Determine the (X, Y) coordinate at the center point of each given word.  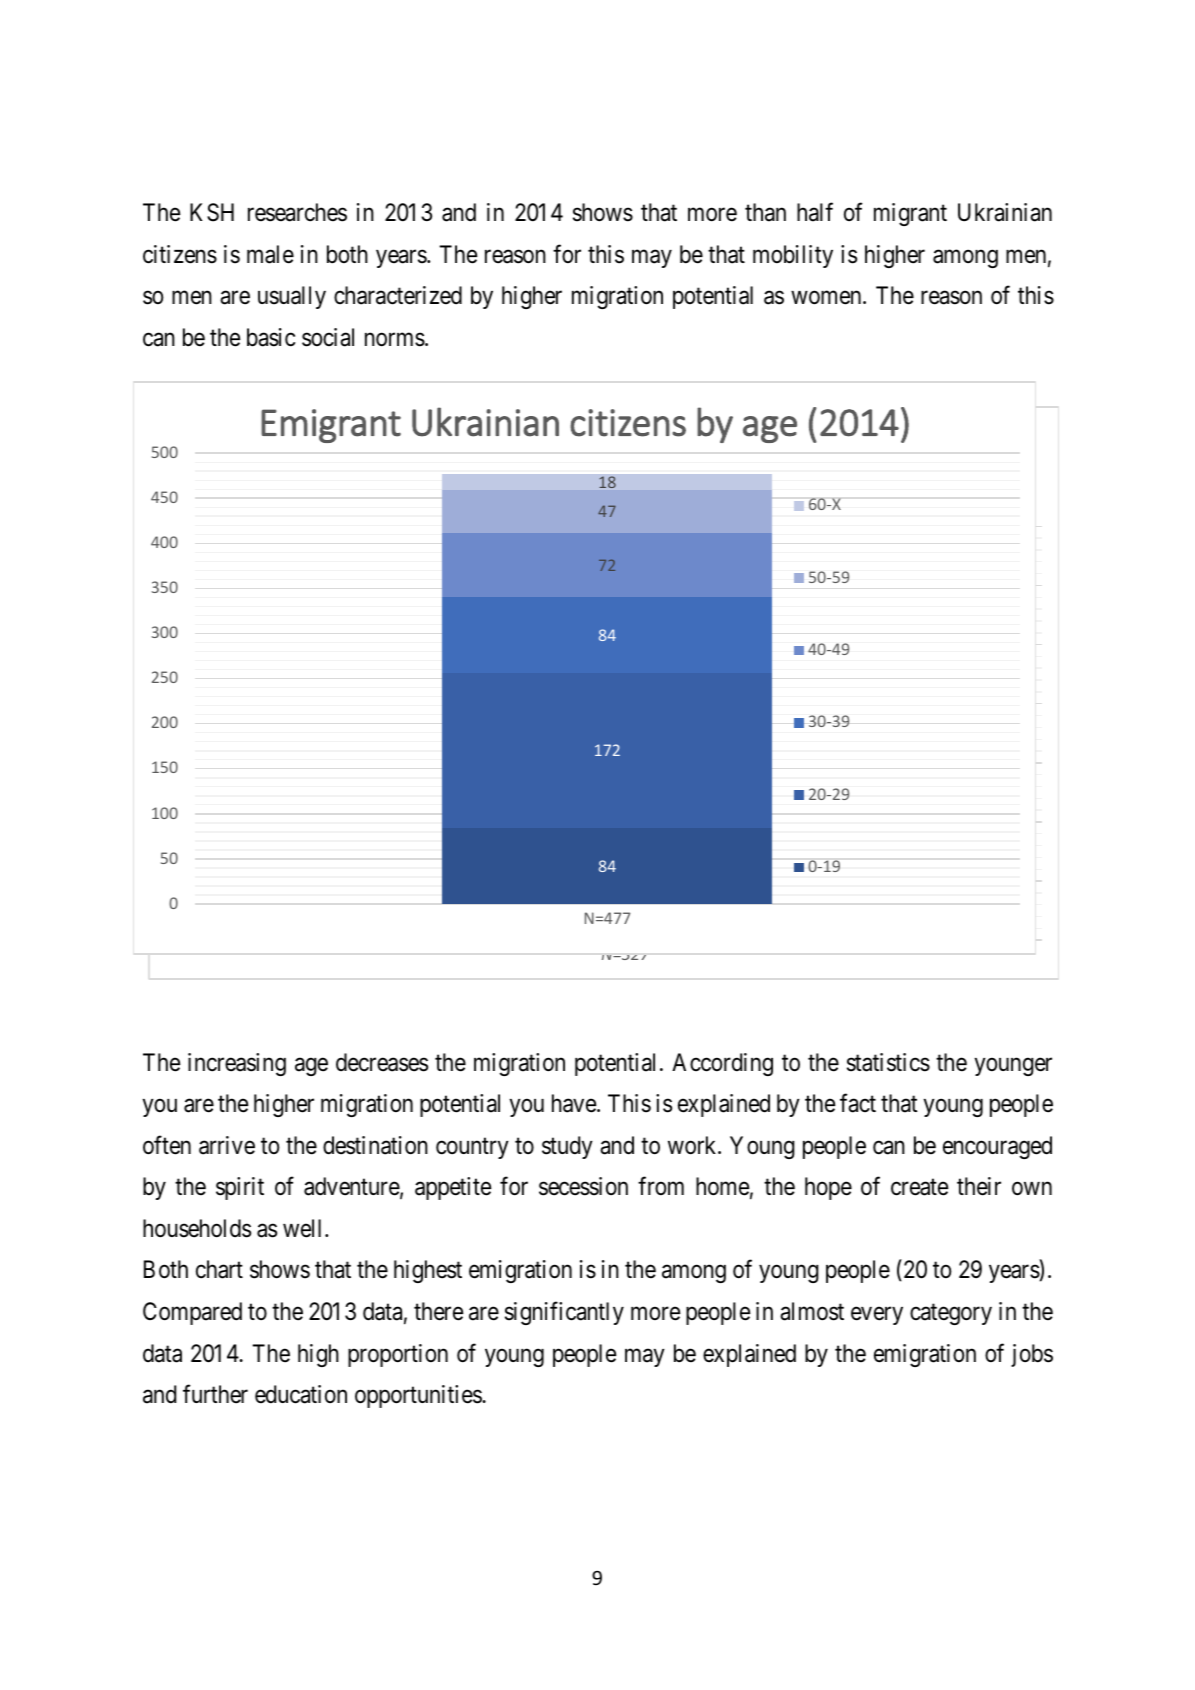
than (765, 212)
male (270, 254)
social (328, 337)
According (722, 1064)
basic (271, 337)
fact (858, 1103)
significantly (564, 1313)
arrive (227, 1145)
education (301, 1394)
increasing (237, 1064)
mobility (793, 256)
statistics (888, 1062)
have (575, 1103)
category (951, 1314)
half (815, 212)
